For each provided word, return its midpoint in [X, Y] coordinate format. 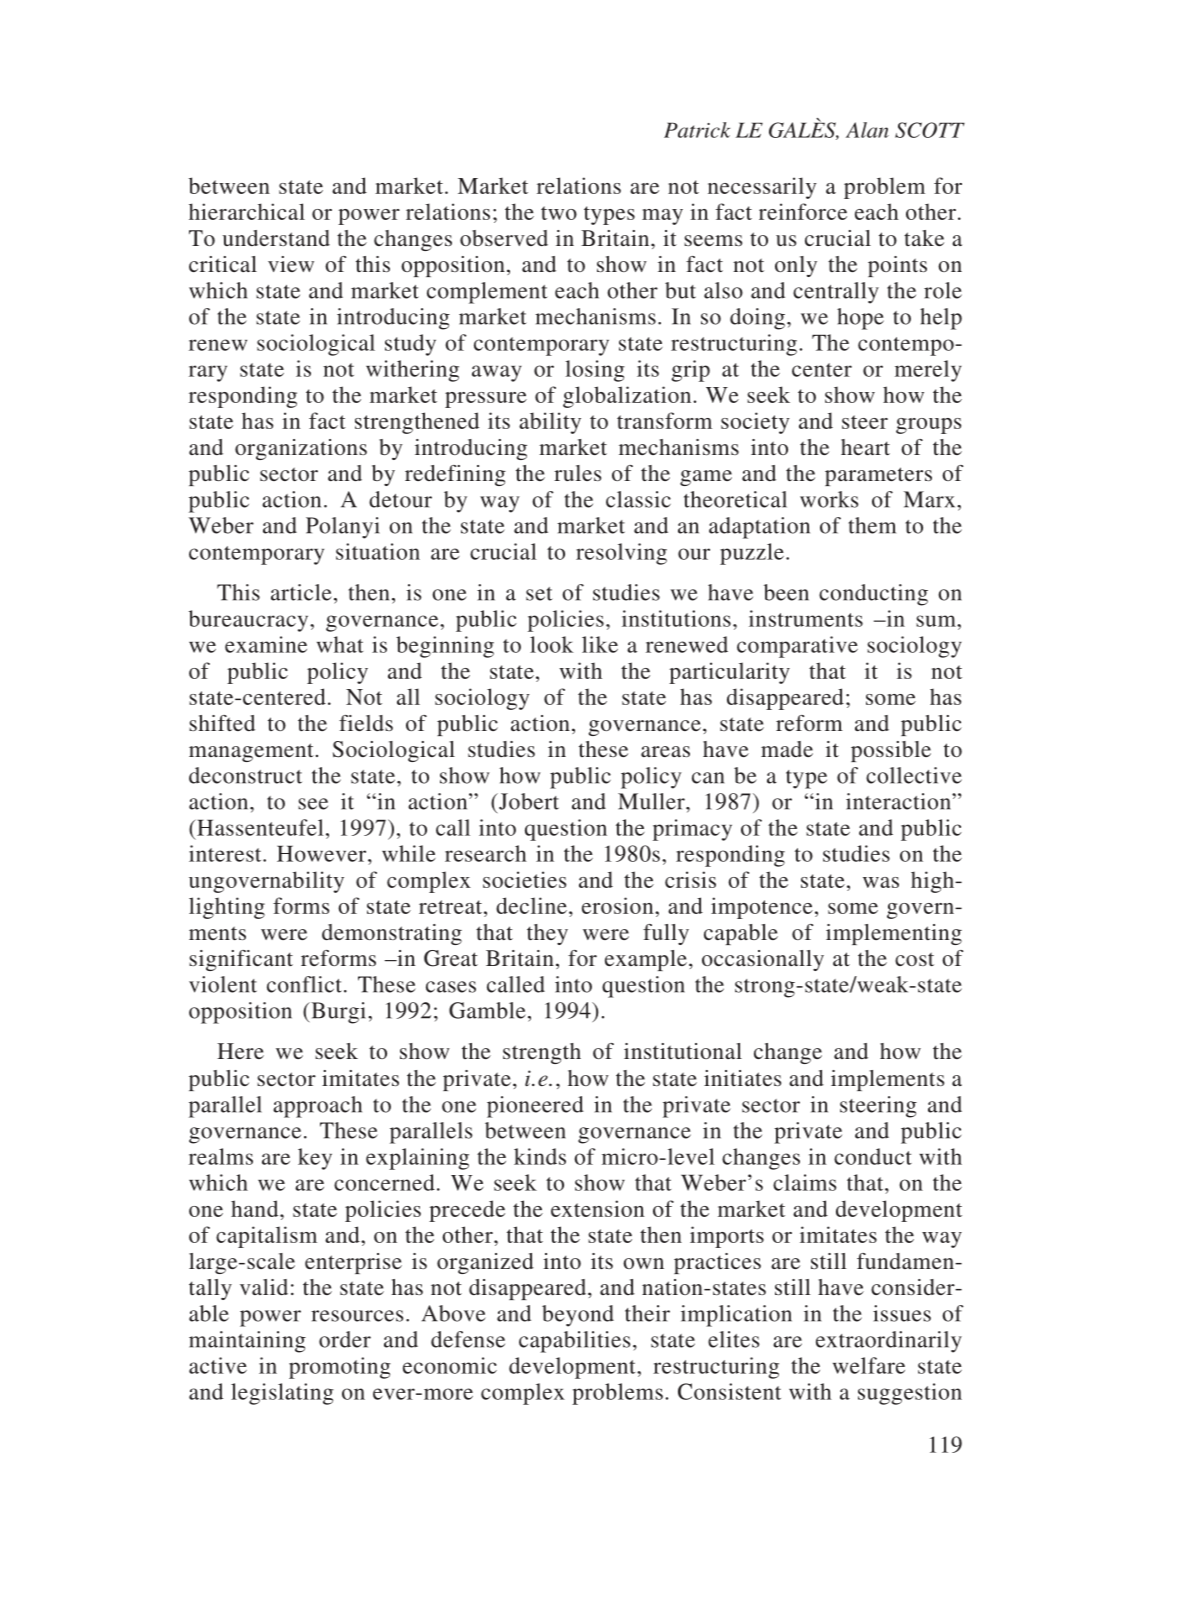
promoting [340, 1368]
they [547, 934]
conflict [304, 984]
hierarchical [247, 211]
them [872, 525]
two [559, 213]
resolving [621, 554]
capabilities [574, 1342]
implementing [894, 934]
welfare [869, 1365]
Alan [867, 130]
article [301, 592]
